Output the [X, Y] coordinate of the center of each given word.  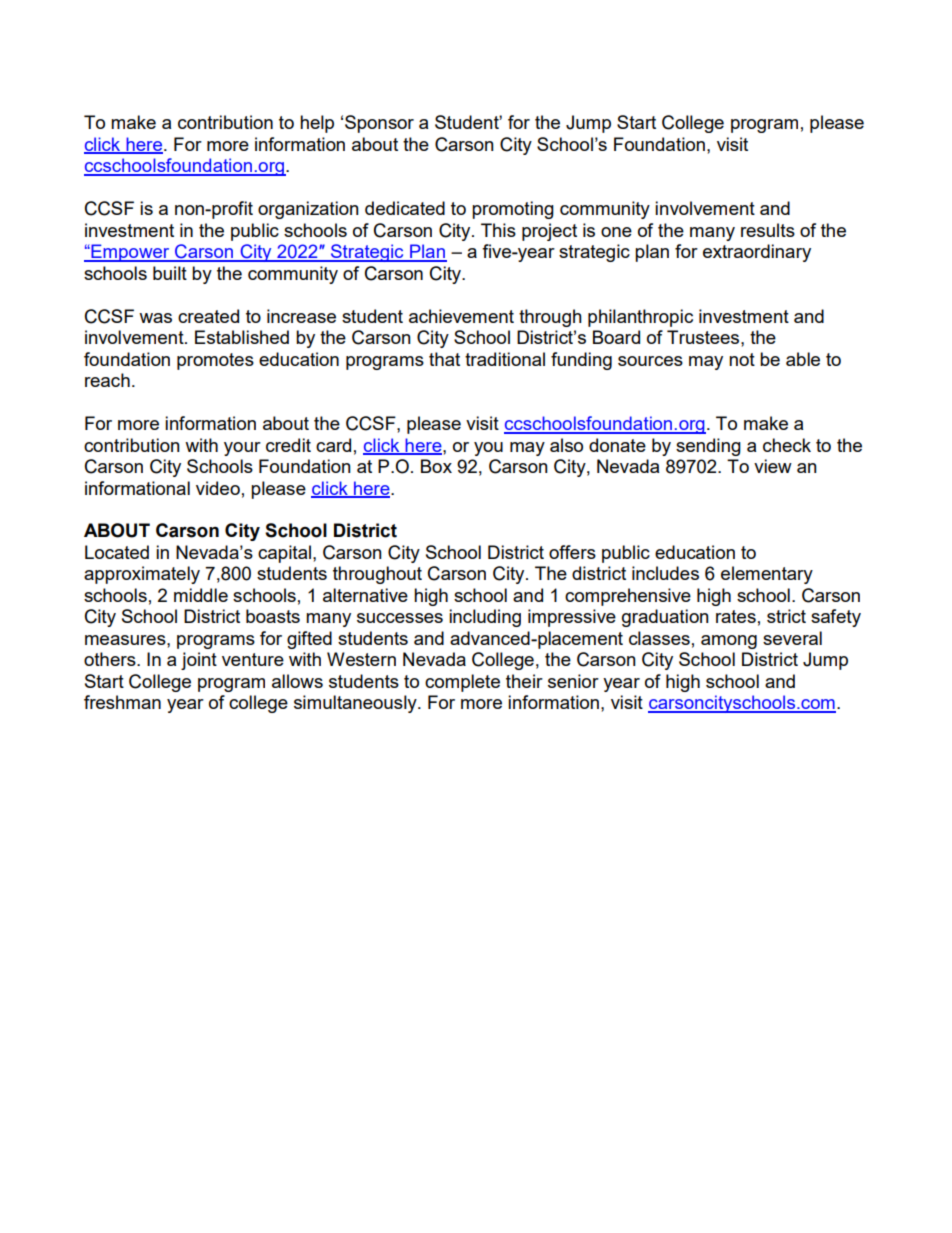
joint [199, 661]
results [768, 230]
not [742, 359]
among [729, 642]
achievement [461, 316]
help [317, 124]
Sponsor [379, 124]
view [773, 466]
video [218, 488]
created [208, 316]
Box [436, 466]
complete [462, 683]
